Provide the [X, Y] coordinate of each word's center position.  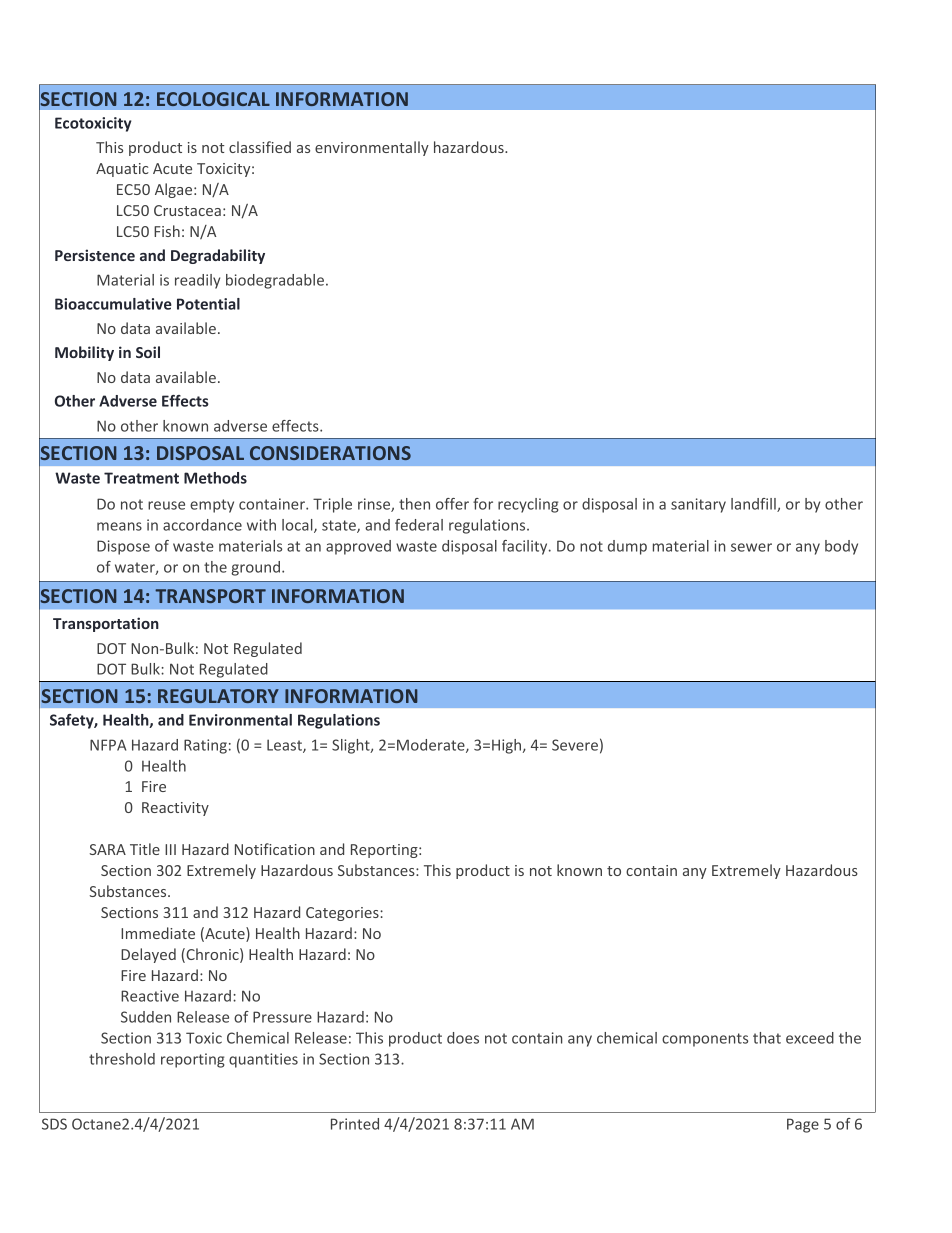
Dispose [123, 547]
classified [260, 147]
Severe [575, 745]
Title [145, 849]
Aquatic [122, 170]
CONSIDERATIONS [330, 453]
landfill [754, 505]
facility [526, 547]
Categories [343, 914]
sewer [751, 547]
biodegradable [275, 281]
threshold [122, 1059]
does [463, 1038]
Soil [148, 352]
